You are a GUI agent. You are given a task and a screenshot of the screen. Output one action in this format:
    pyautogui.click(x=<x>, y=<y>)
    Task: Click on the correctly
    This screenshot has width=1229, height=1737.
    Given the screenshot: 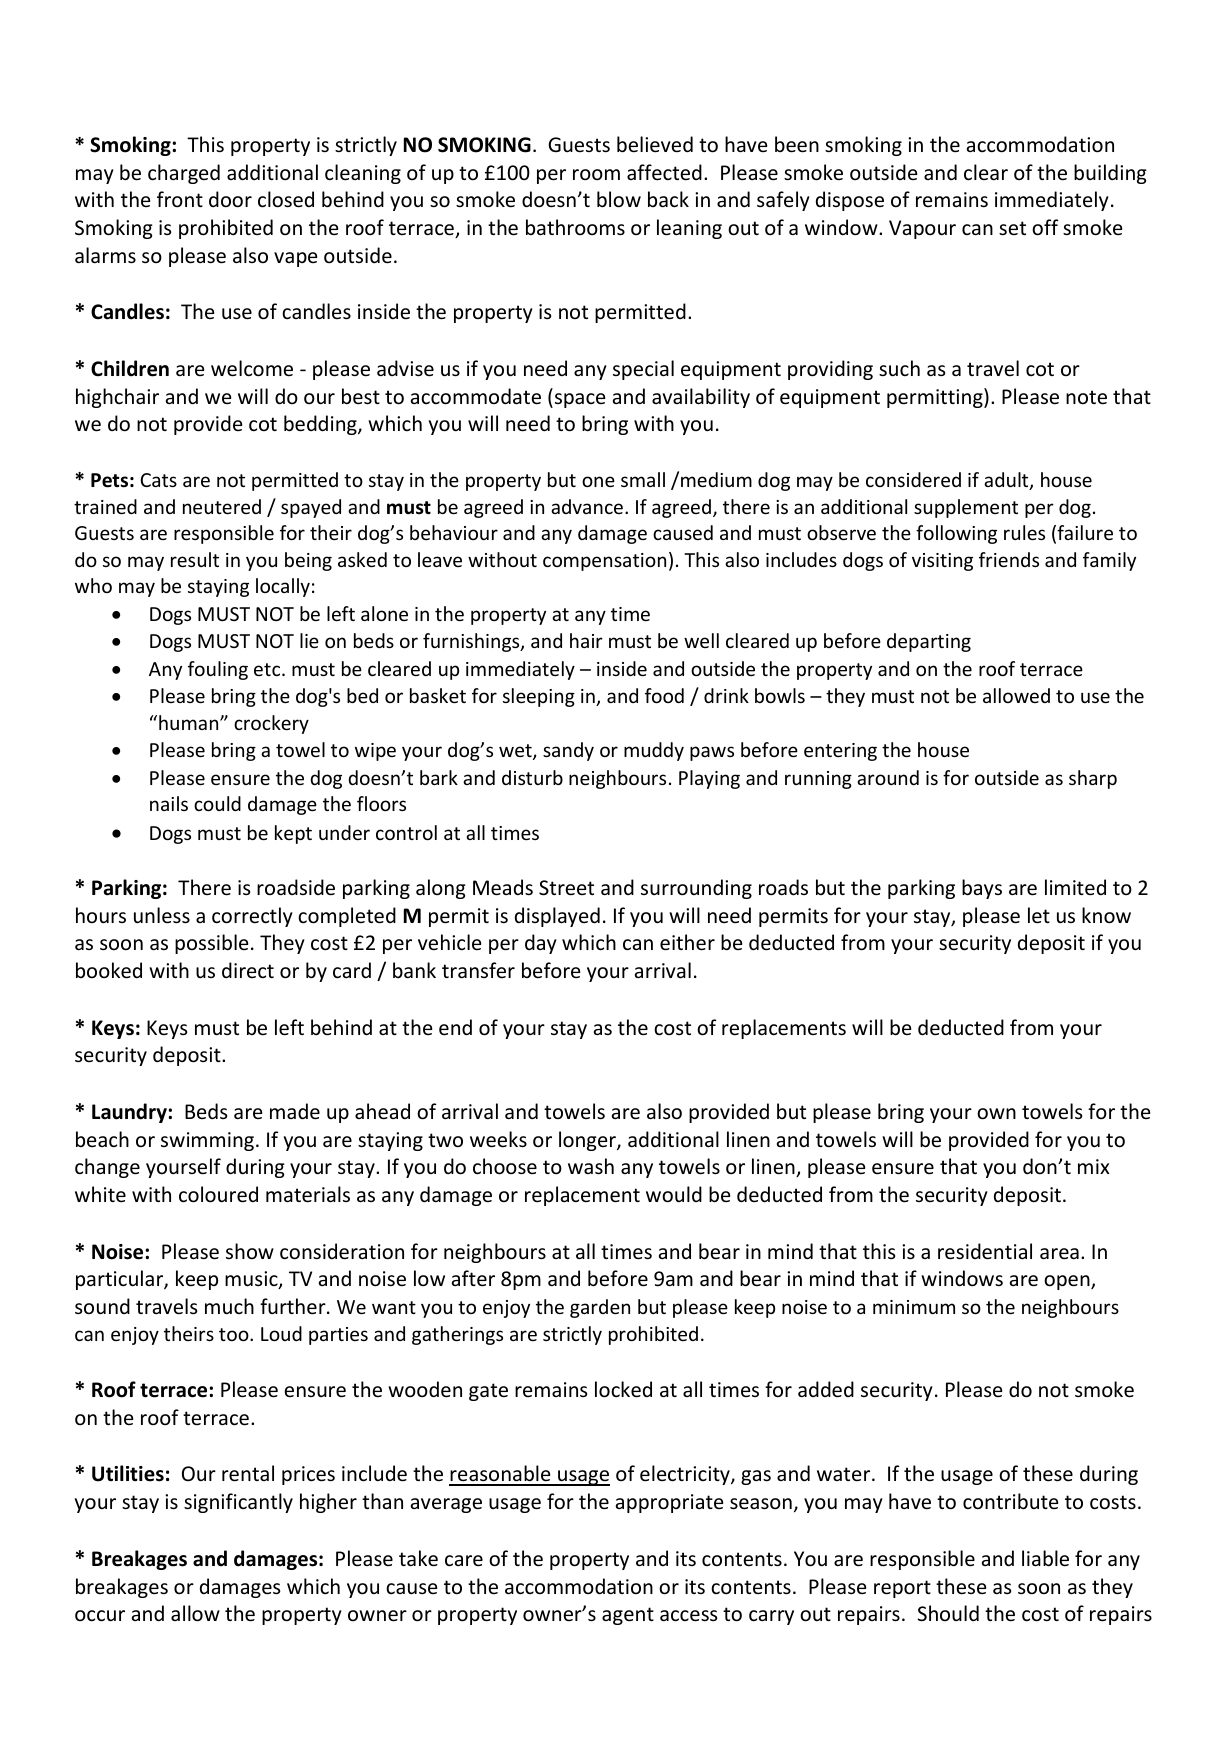 What is the action you would take?
    pyautogui.click(x=252, y=917)
